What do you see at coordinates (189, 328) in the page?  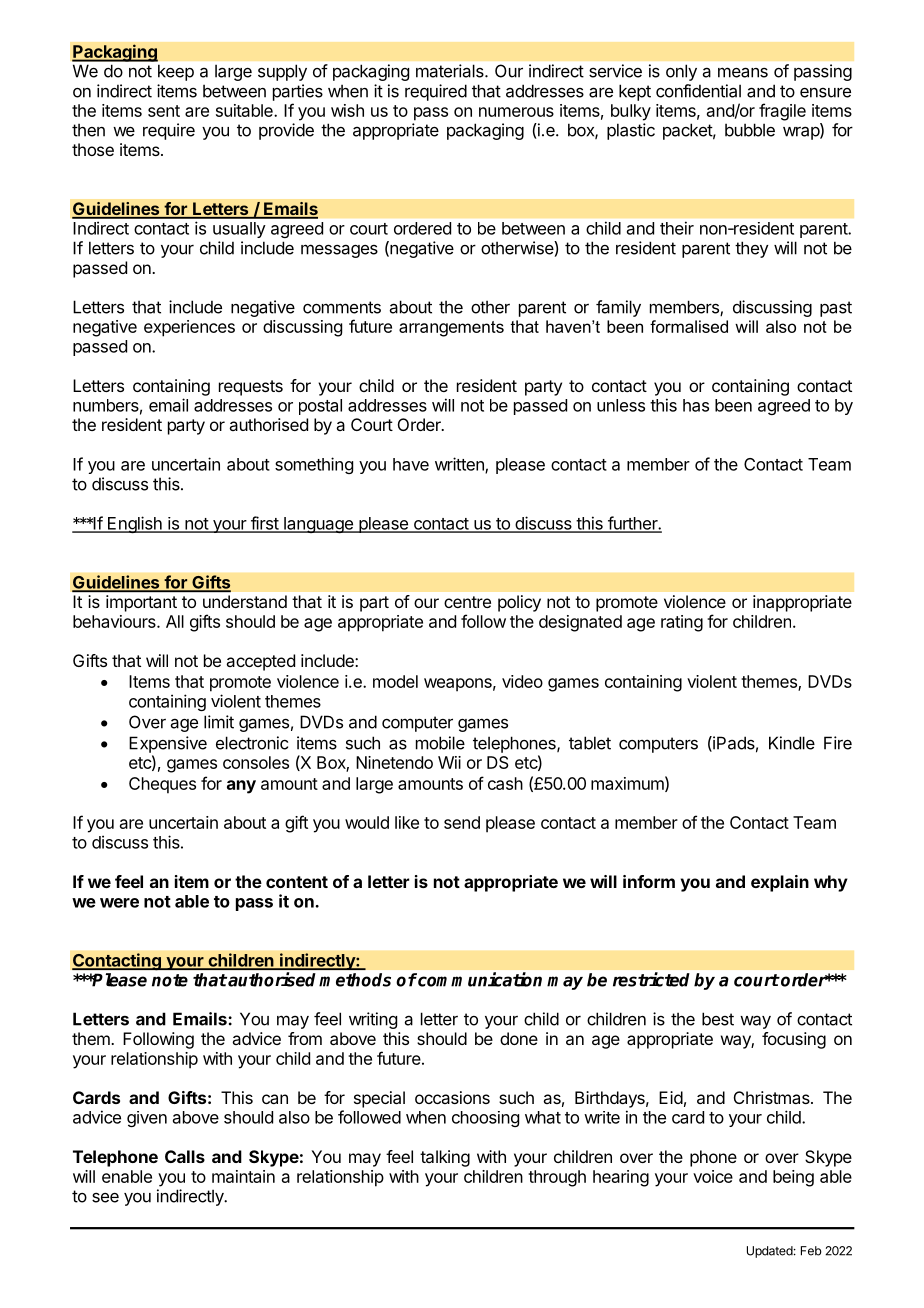 I see `experiences` at bounding box center [189, 328].
